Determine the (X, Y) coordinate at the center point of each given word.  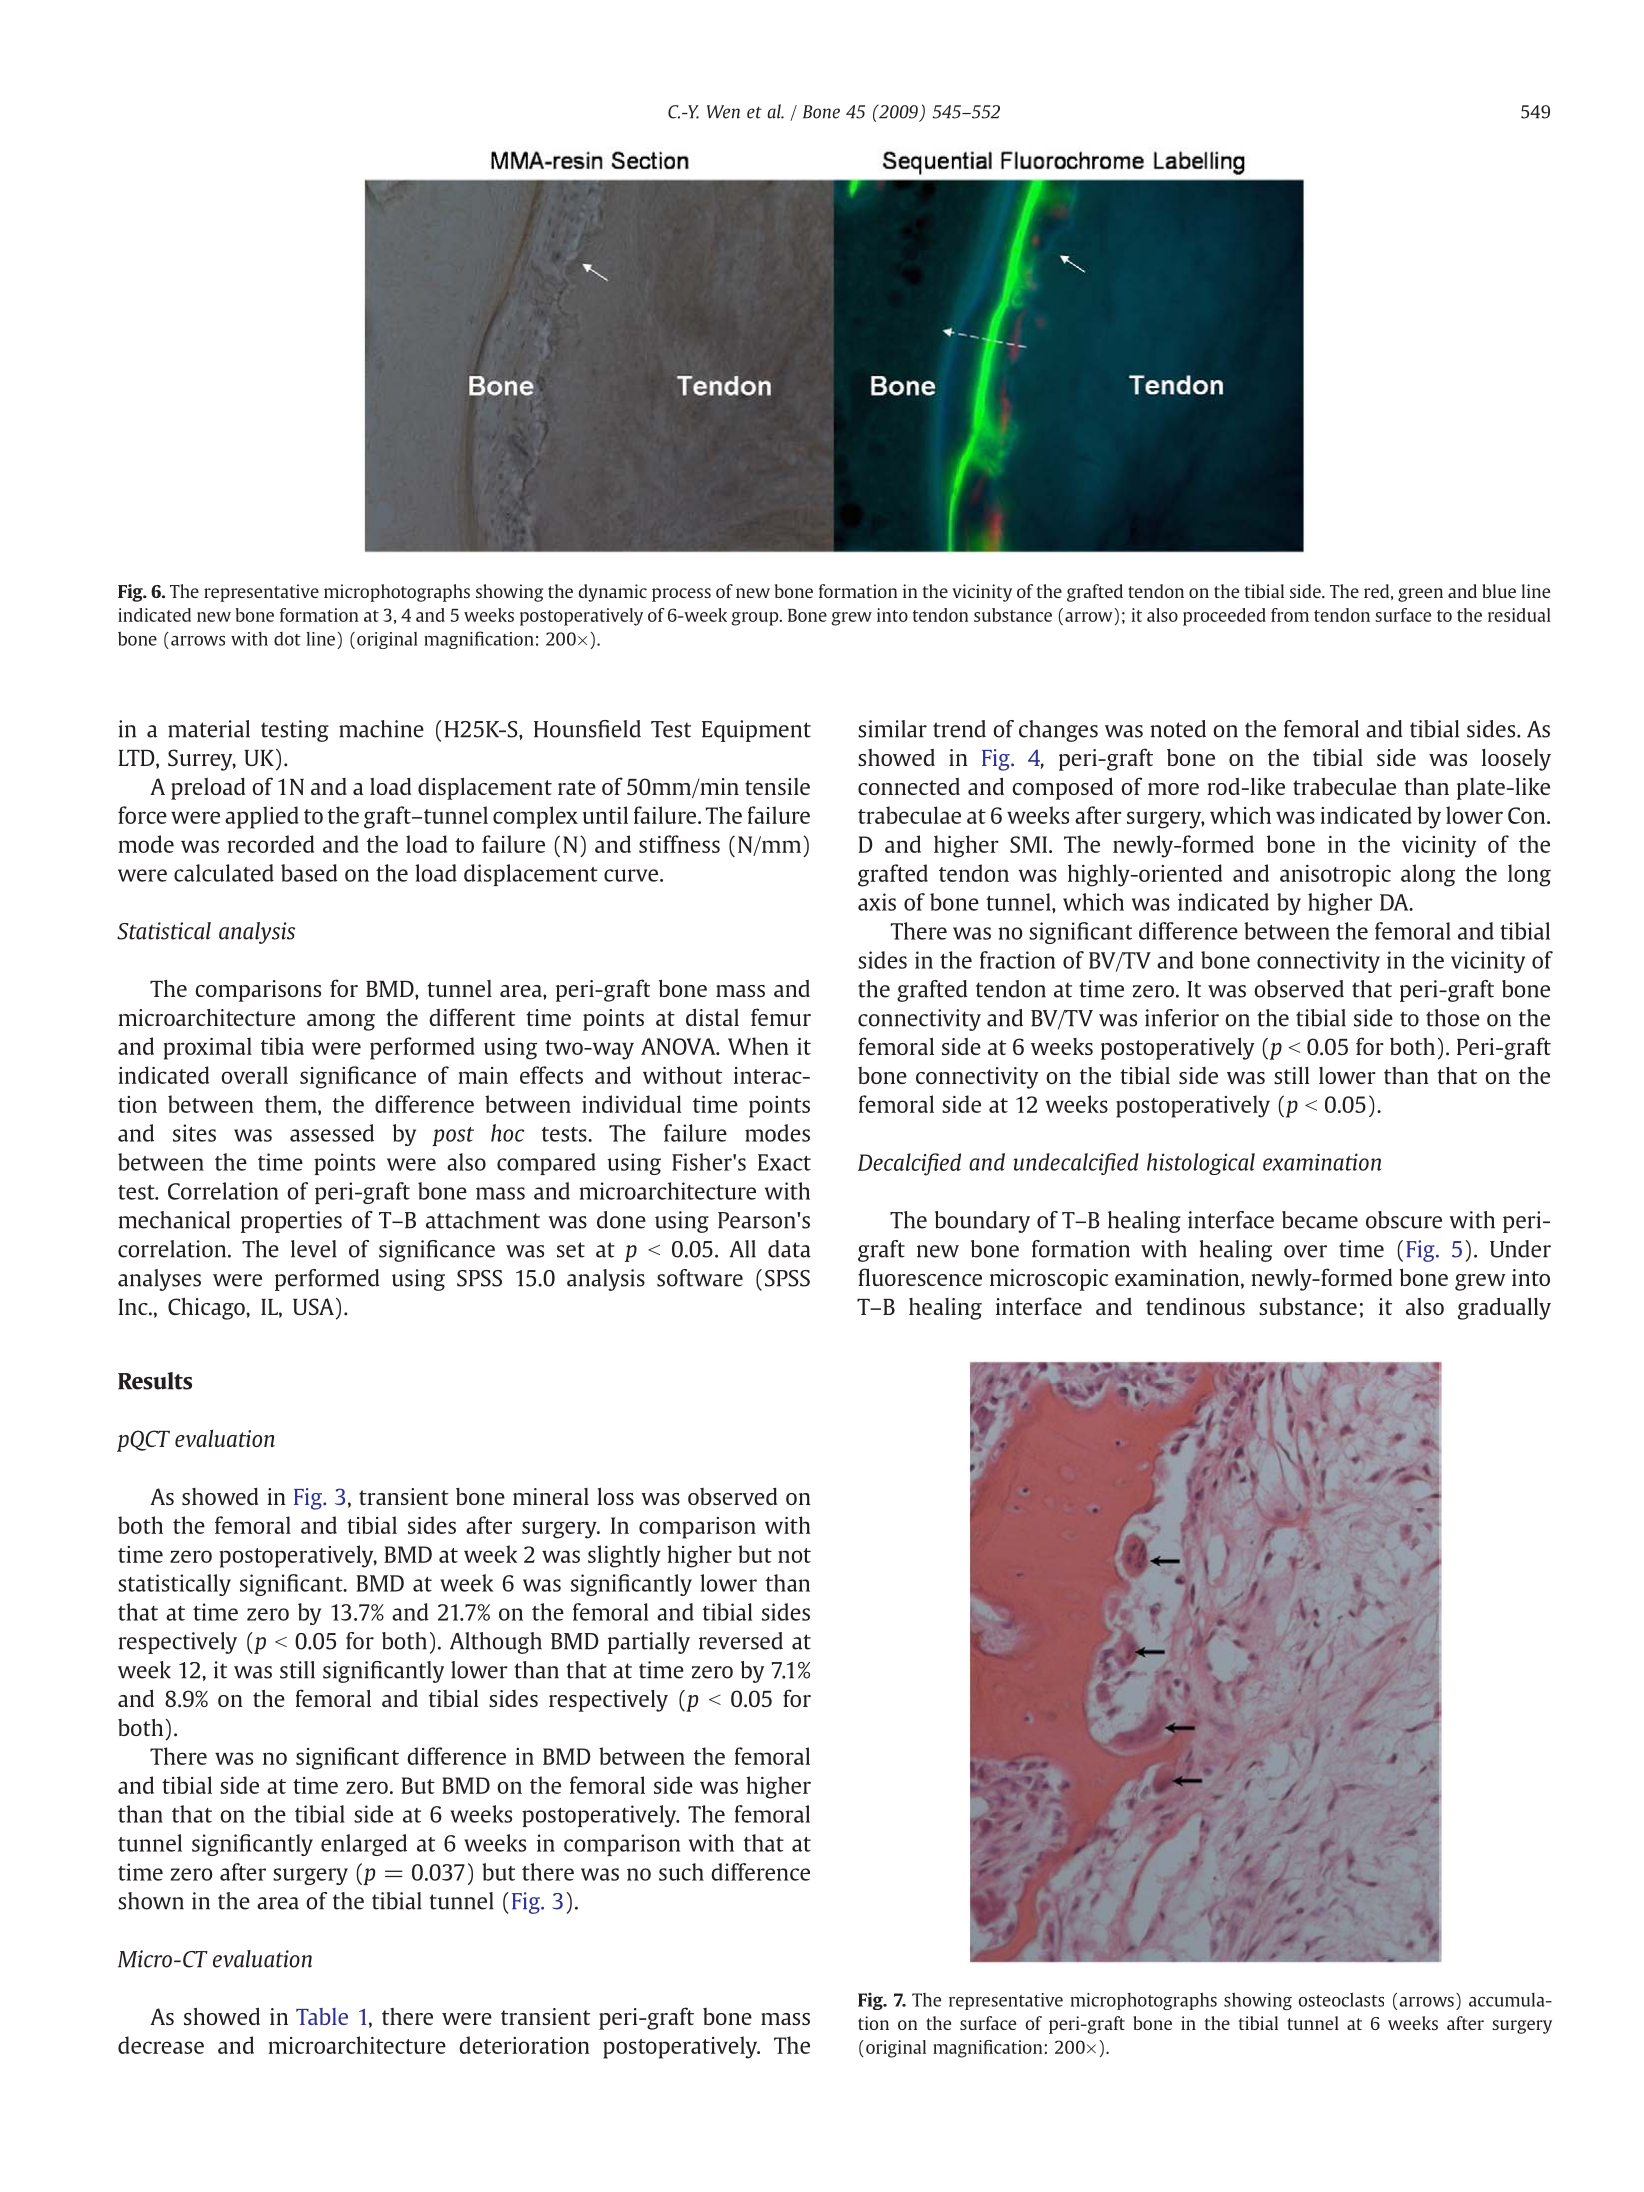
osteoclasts (1341, 2000)
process (681, 595)
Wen (723, 112)
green (1420, 595)
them (292, 1104)
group (756, 619)
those (1453, 1018)
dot (287, 639)
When (758, 1046)
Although (496, 1643)
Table (322, 2016)
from (1290, 615)
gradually (1504, 1308)
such (681, 1872)
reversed (741, 1641)
